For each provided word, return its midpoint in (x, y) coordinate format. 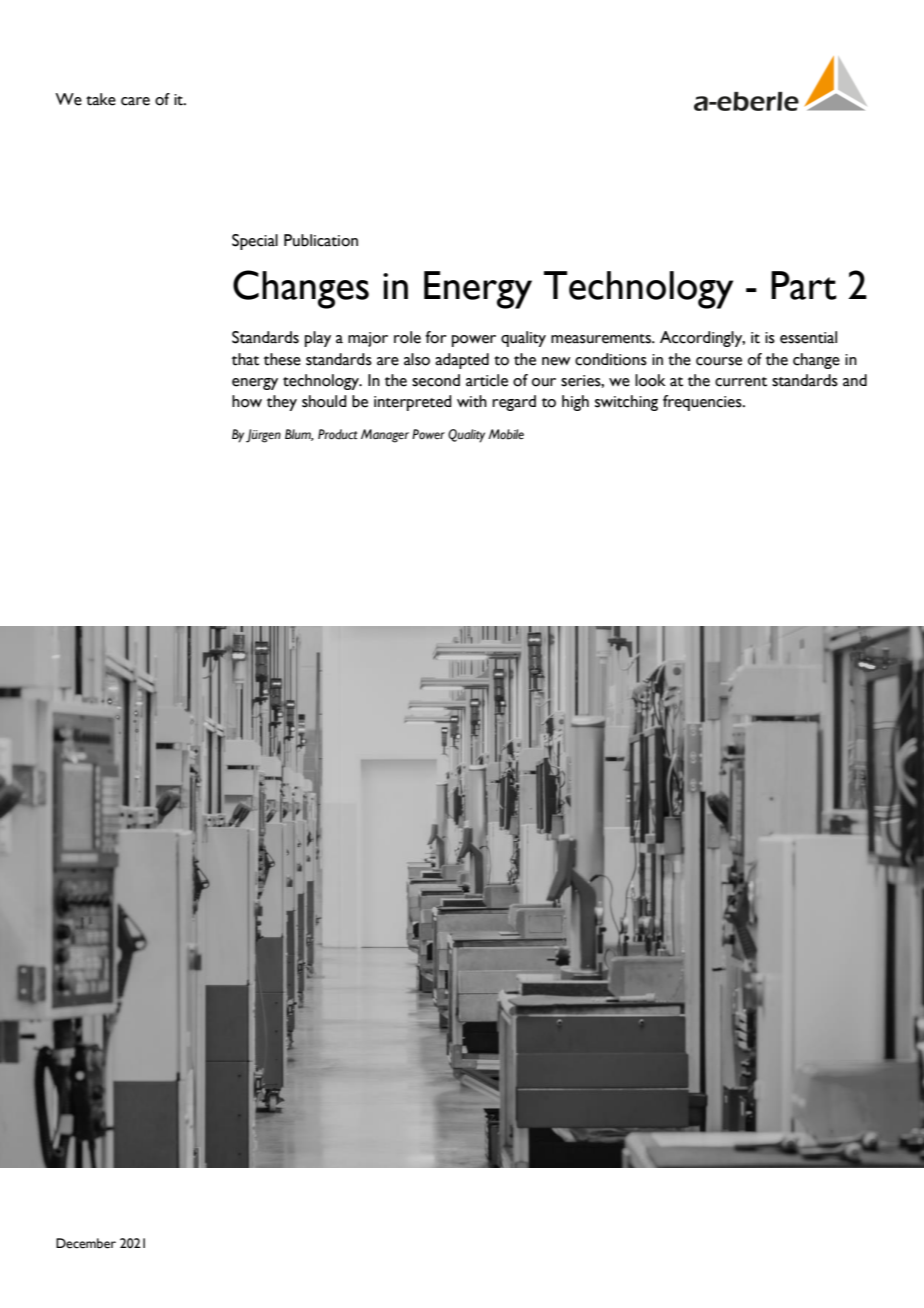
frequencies (703, 403)
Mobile (506, 434)
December (86, 1243)
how (247, 401)
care (135, 101)
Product (337, 434)
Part (804, 285)
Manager (385, 436)
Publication (321, 240)
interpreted (413, 403)
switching (626, 403)
